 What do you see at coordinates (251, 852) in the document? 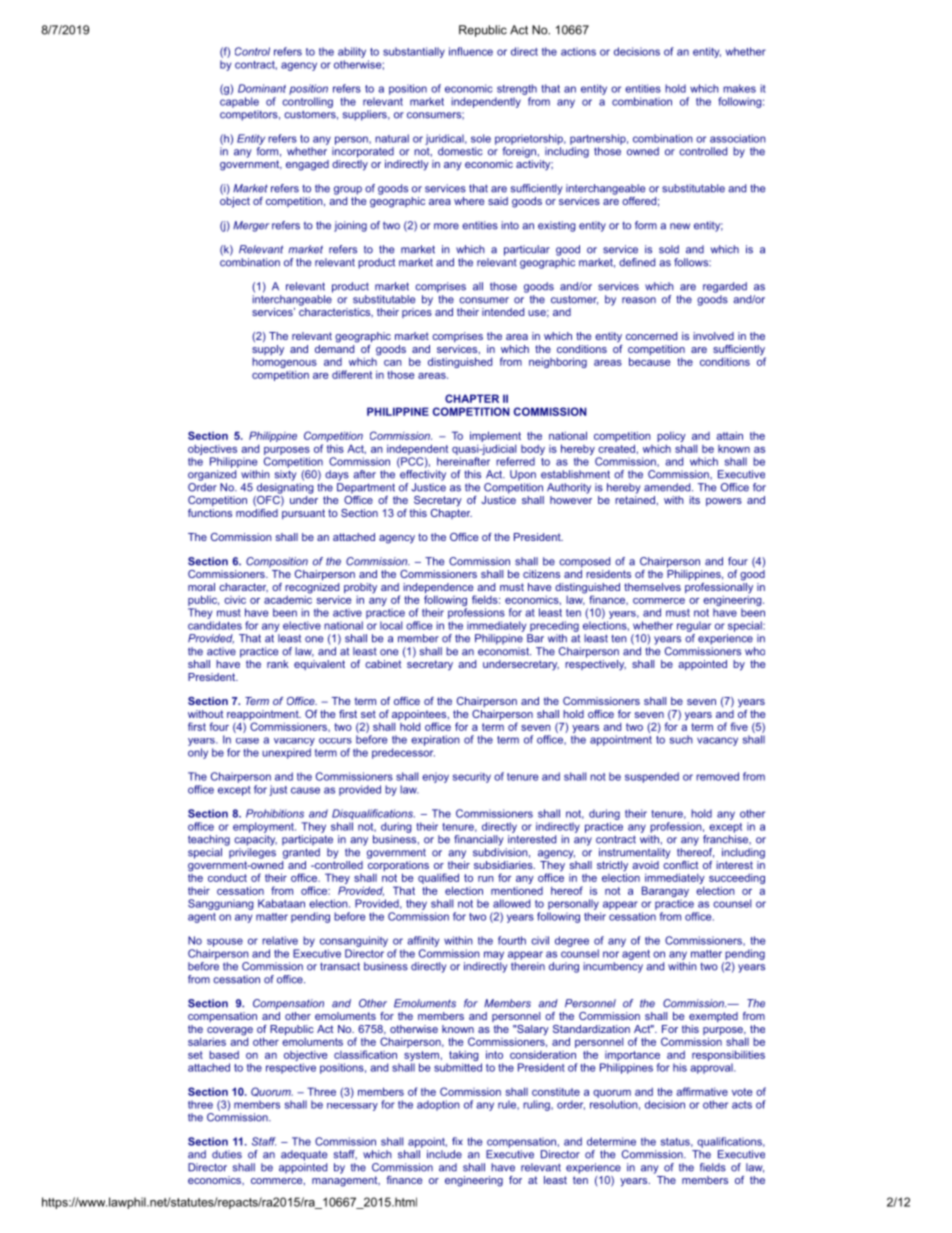
I see `privileges` at bounding box center [251, 852].
